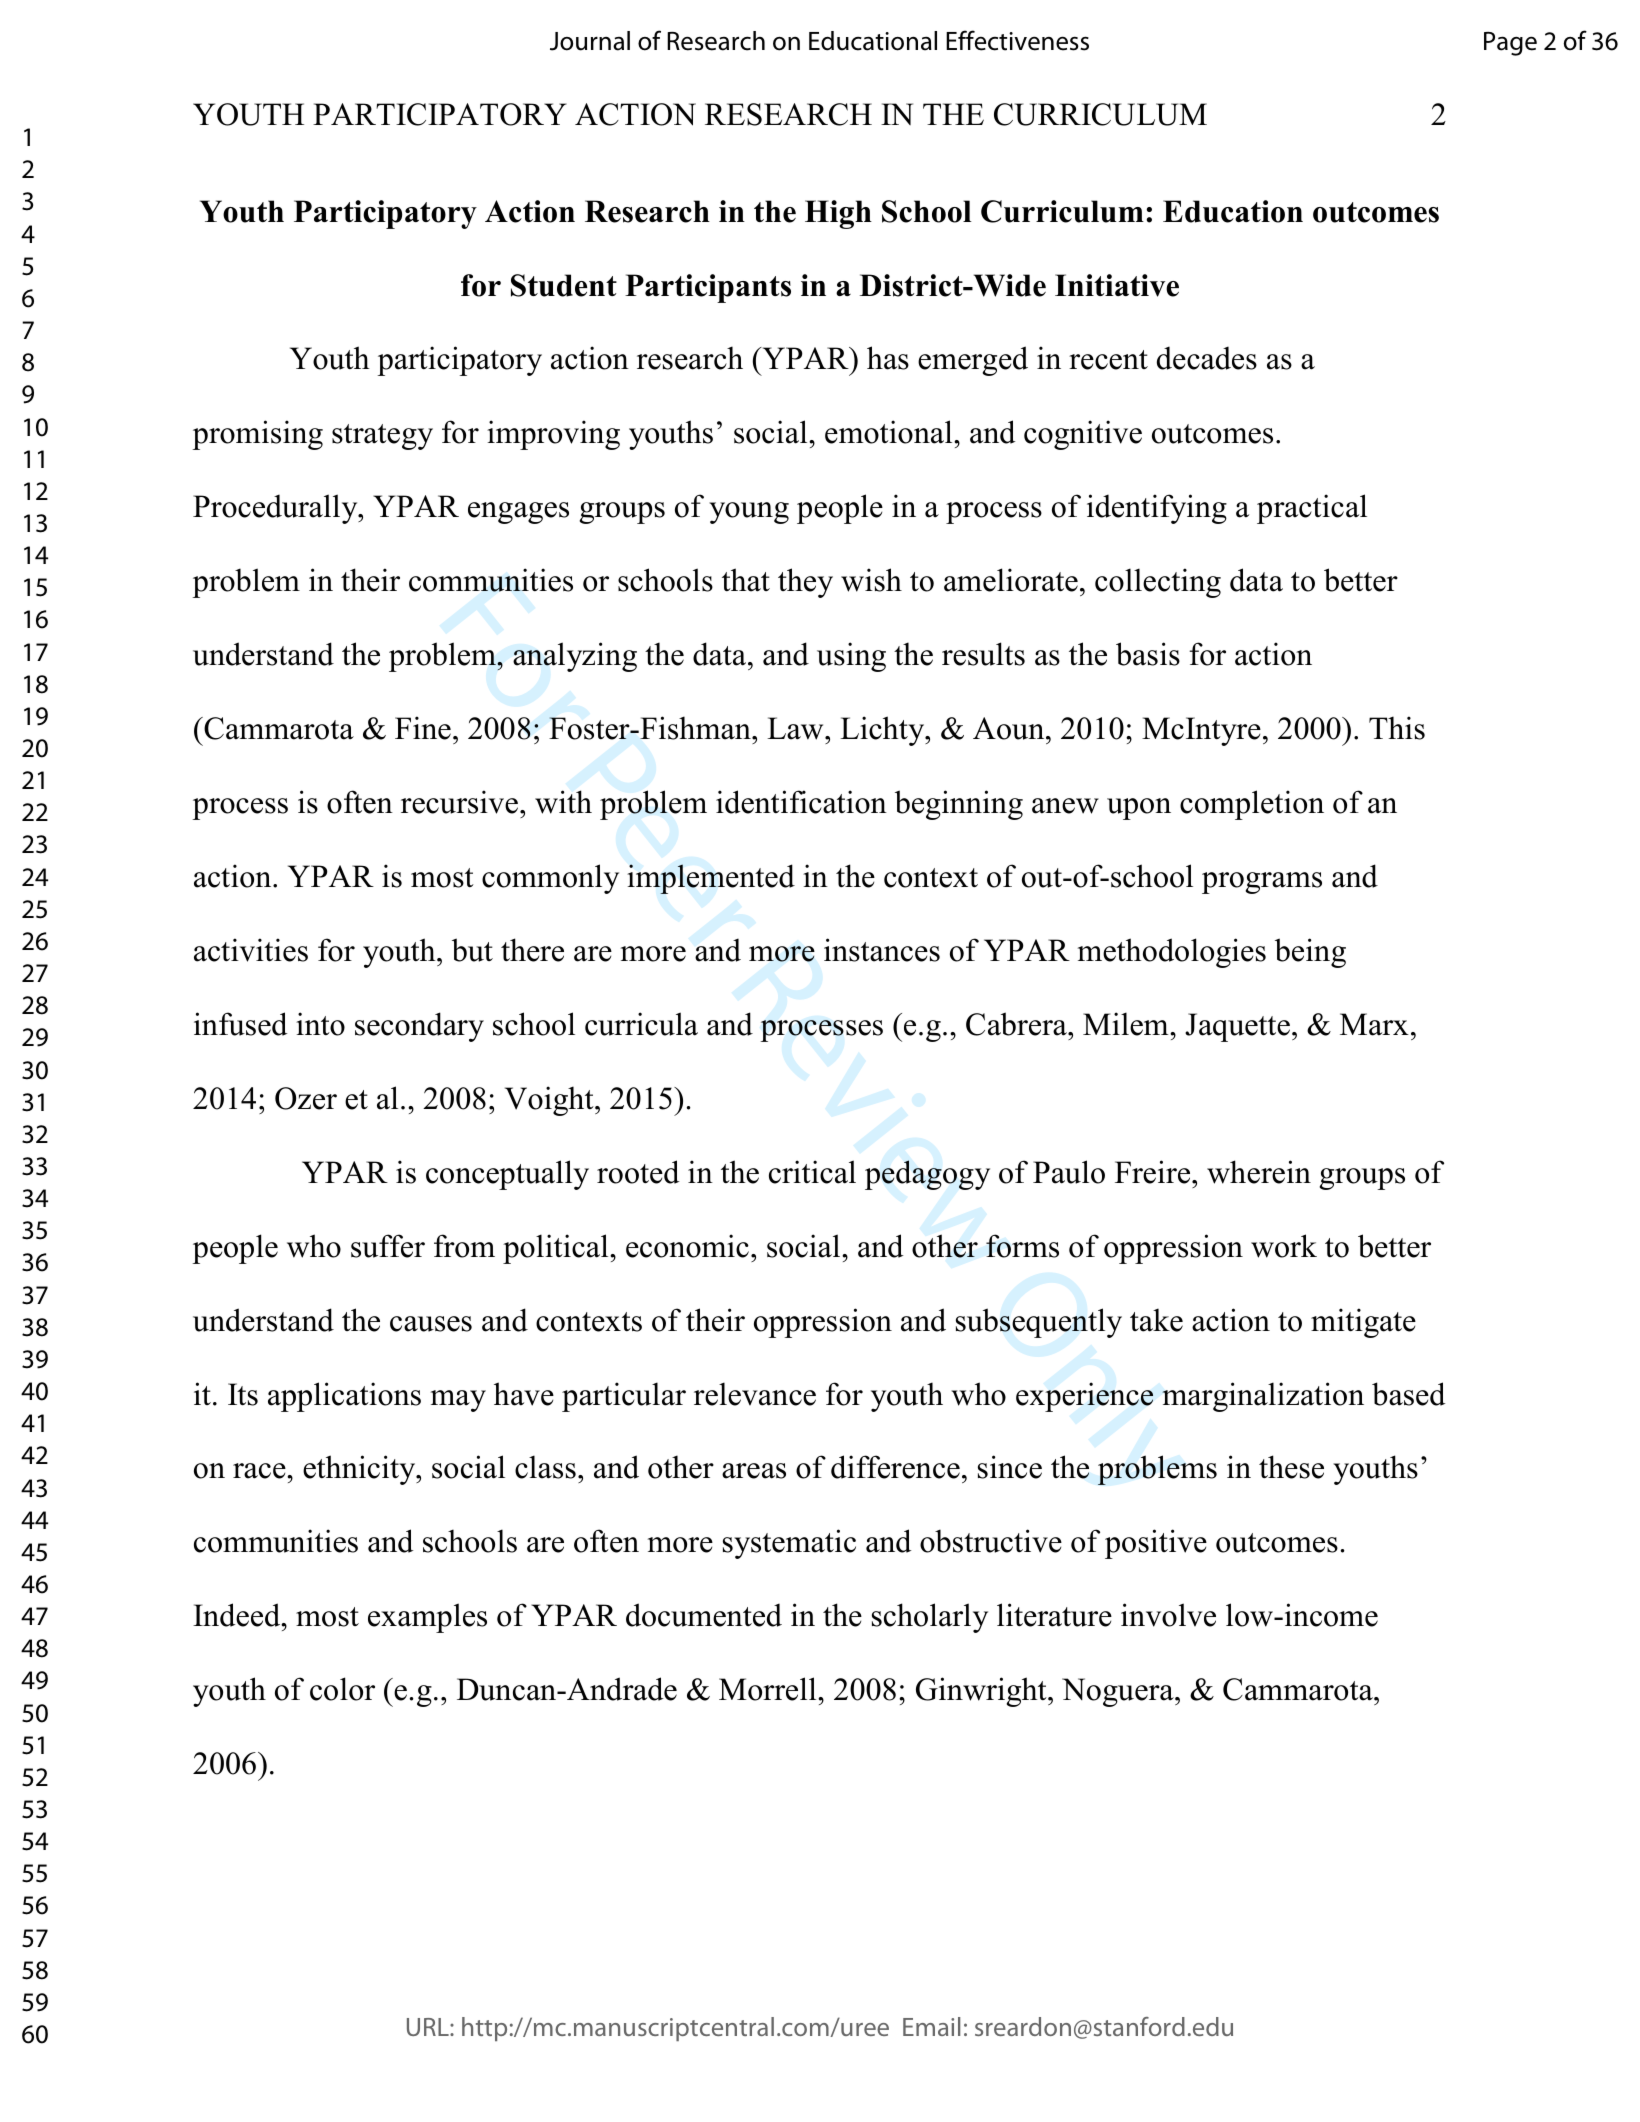 The height and width of the image is (2122, 1640). Describe the element at coordinates (871, 580) in the image. I see `wish` at that location.
